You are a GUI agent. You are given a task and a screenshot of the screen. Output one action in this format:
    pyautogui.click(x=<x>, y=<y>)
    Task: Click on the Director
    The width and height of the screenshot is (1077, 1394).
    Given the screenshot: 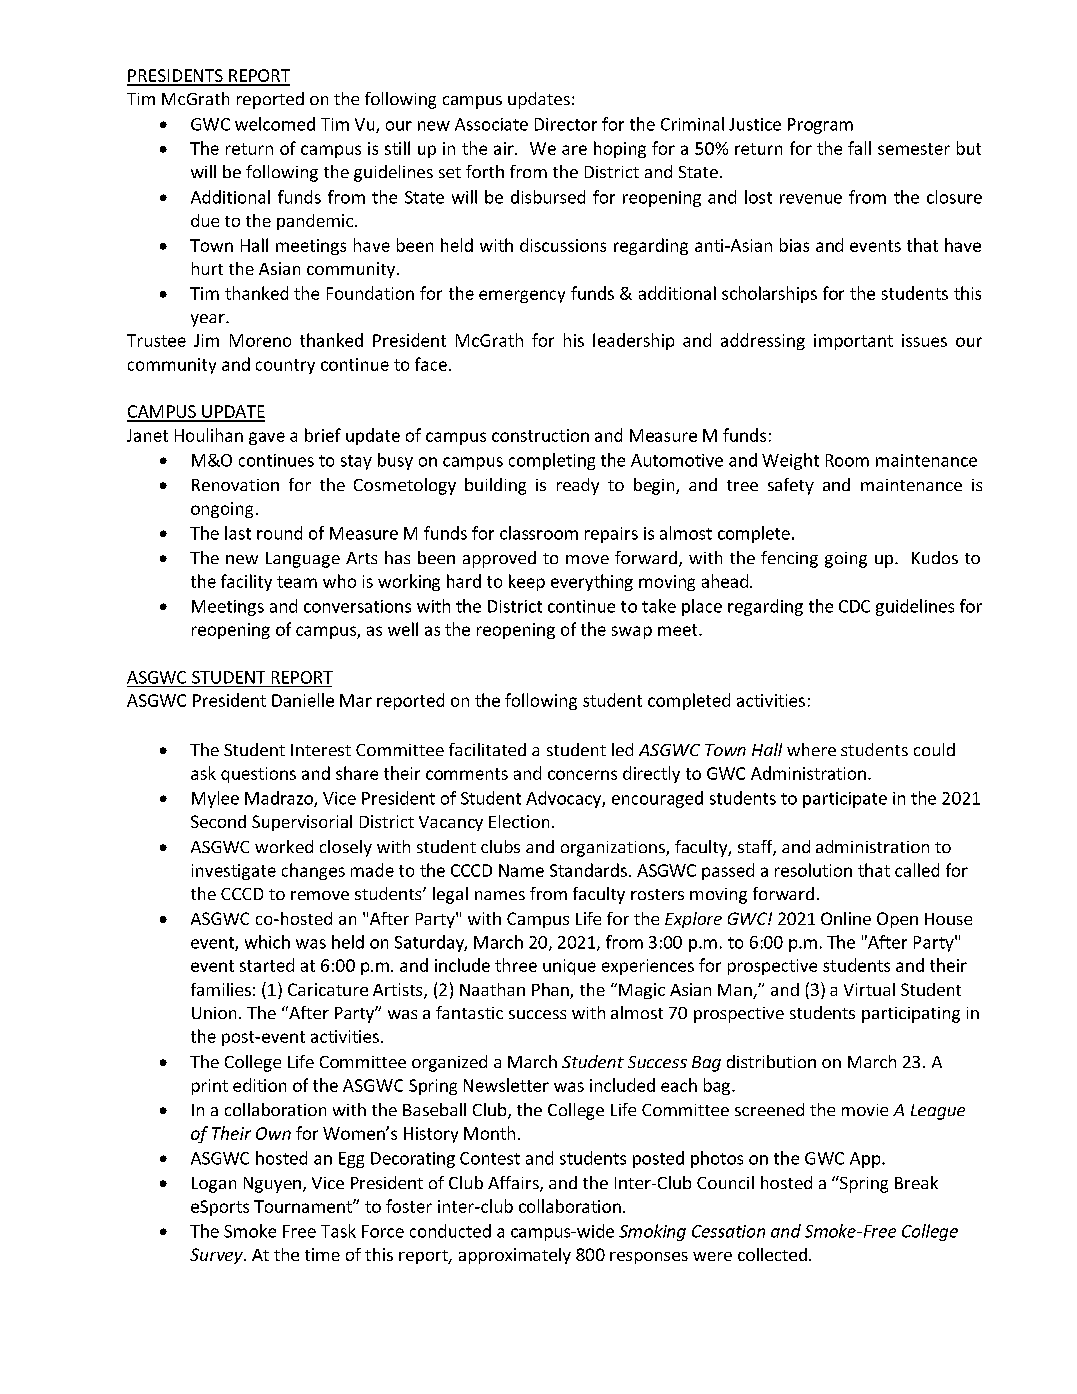 What is the action you would take?
    pyautogui.click(x=566, y=124)
